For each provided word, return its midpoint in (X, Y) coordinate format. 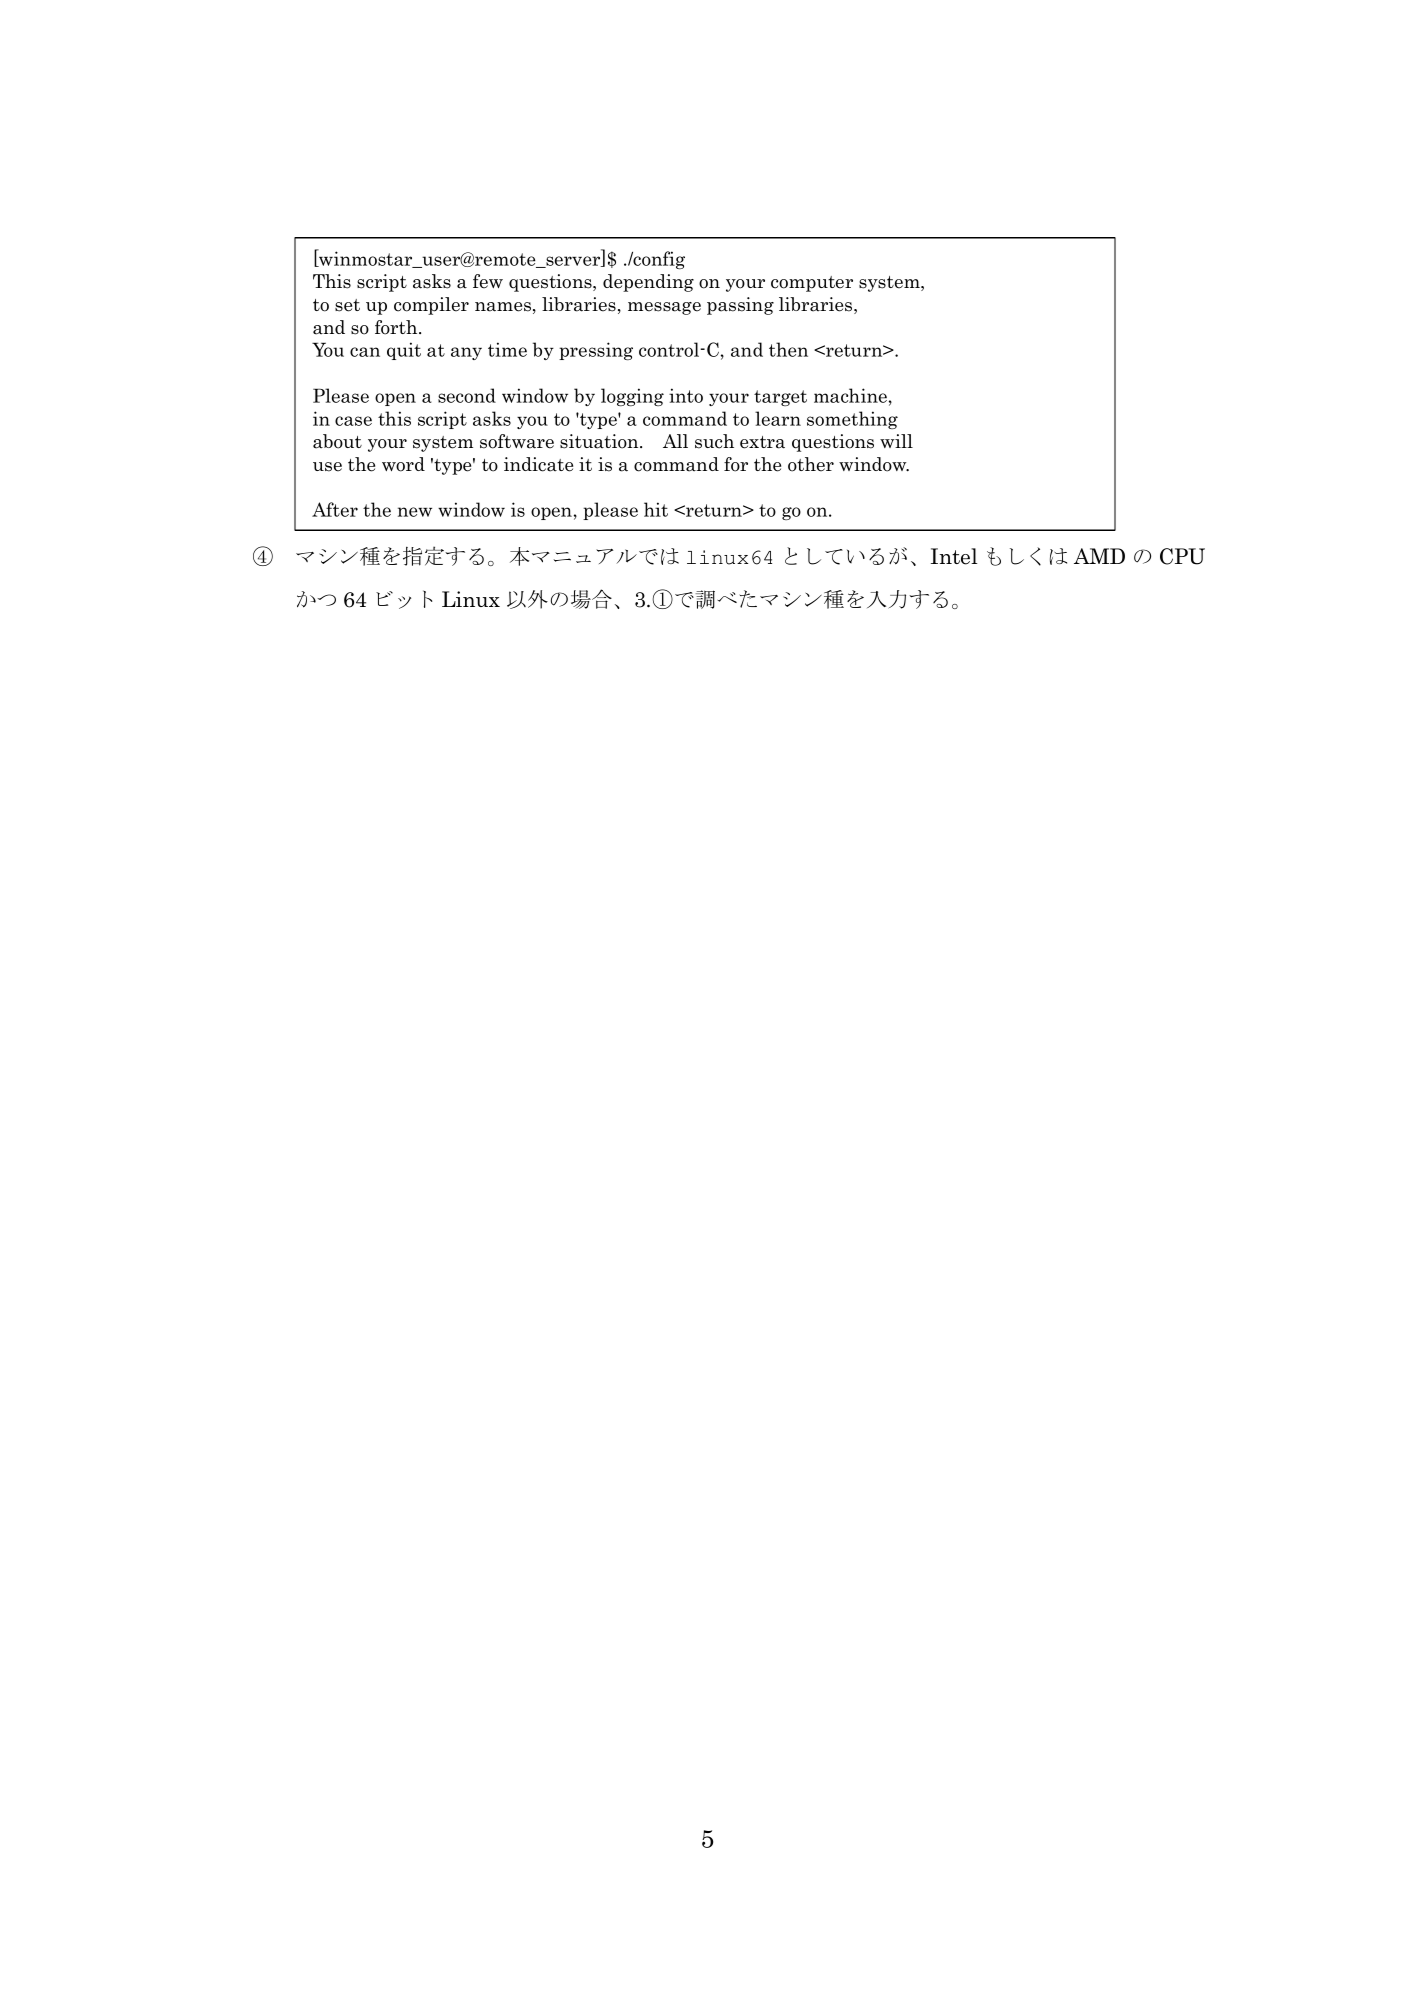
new (415, 512)
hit (656, 509)
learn (778, 418)
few (488, 281)
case (353, 421)
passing (740, 306)
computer (812, 284)
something (852, 420)
